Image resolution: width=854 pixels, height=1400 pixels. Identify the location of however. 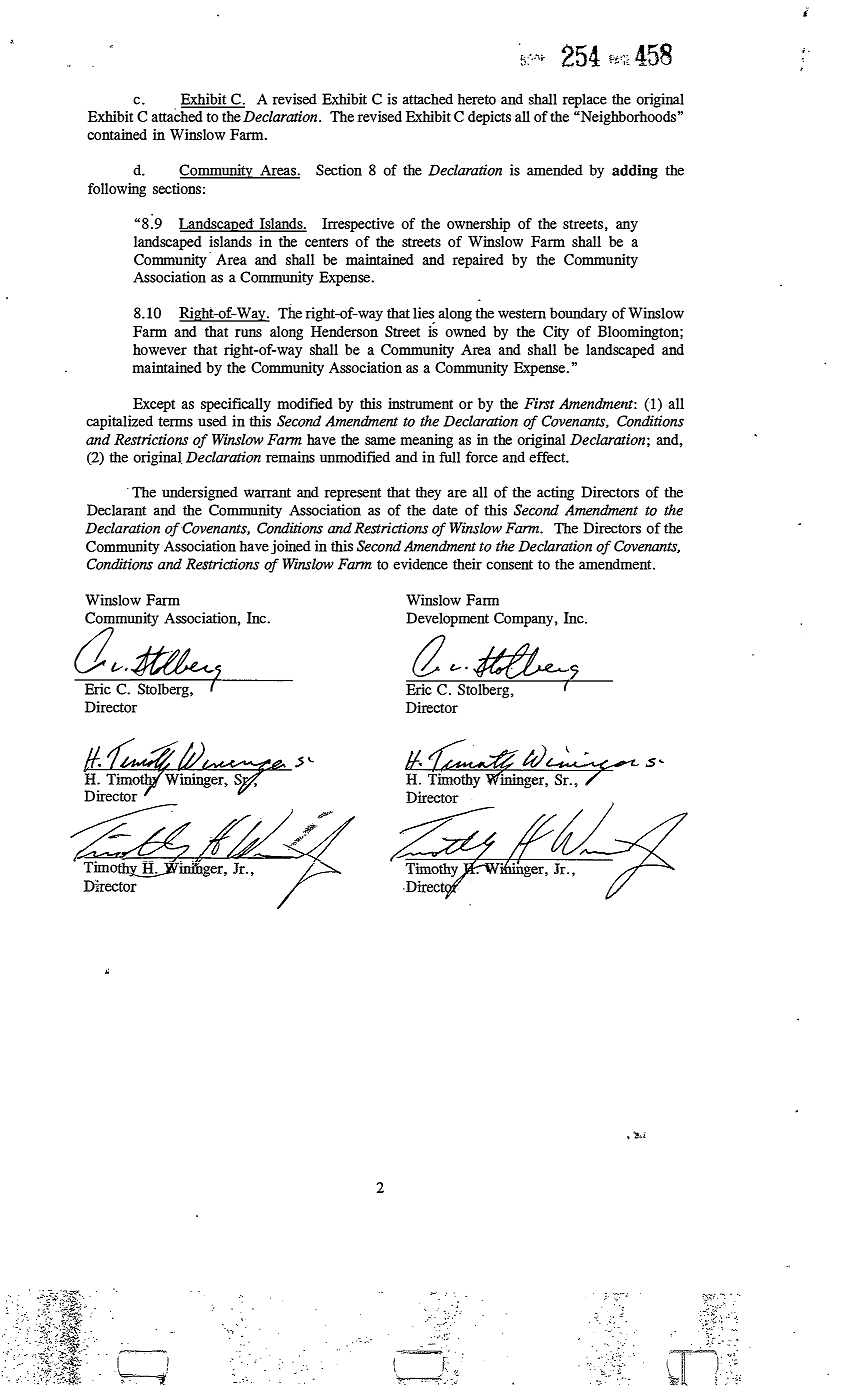
(160, 349).
